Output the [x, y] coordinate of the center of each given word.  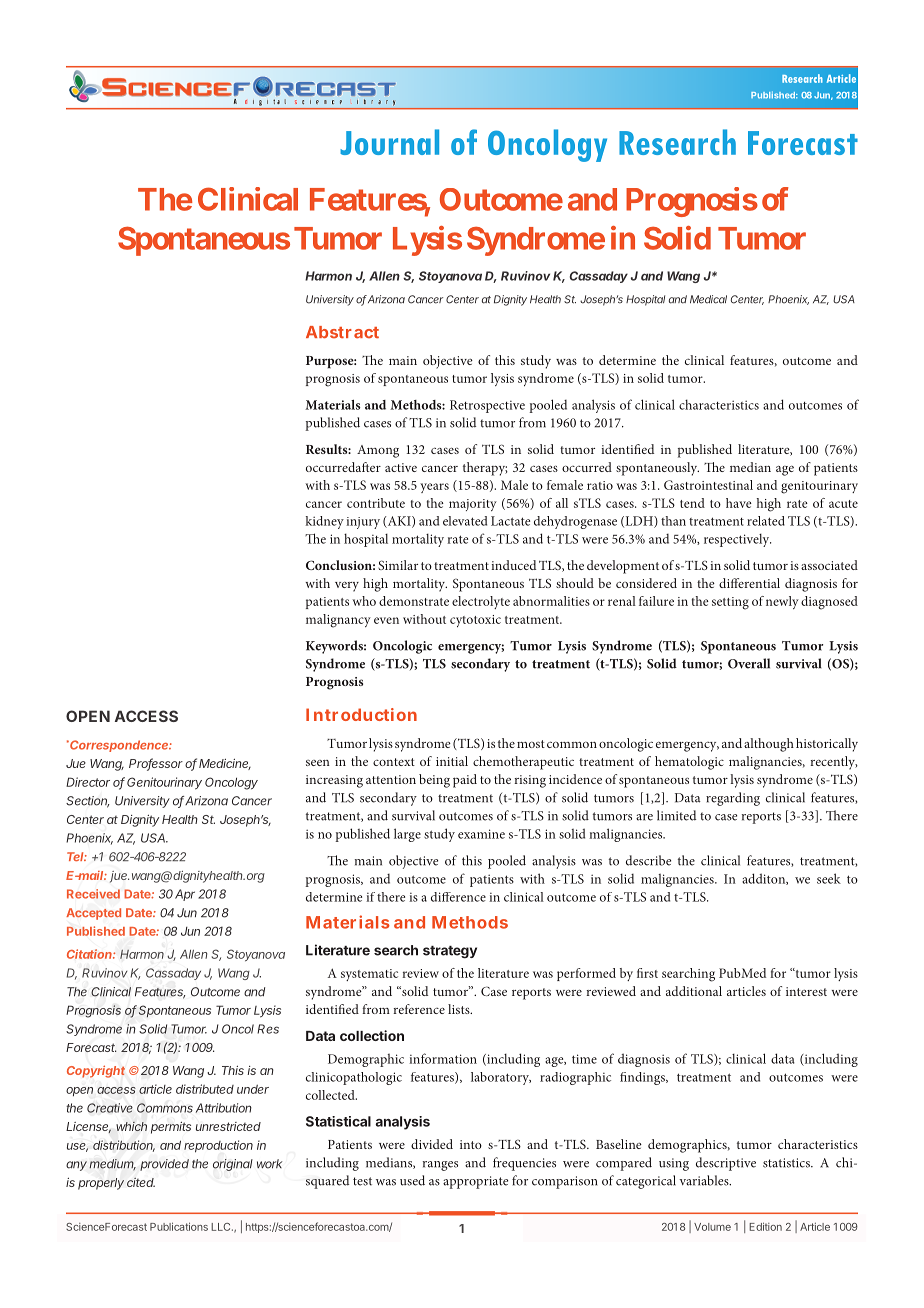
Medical [708, 299]
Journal [389, 142]
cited [141, 1182]
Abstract [342, 332]
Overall [749, 663]
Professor [156, 764]
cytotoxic [475, 621]
